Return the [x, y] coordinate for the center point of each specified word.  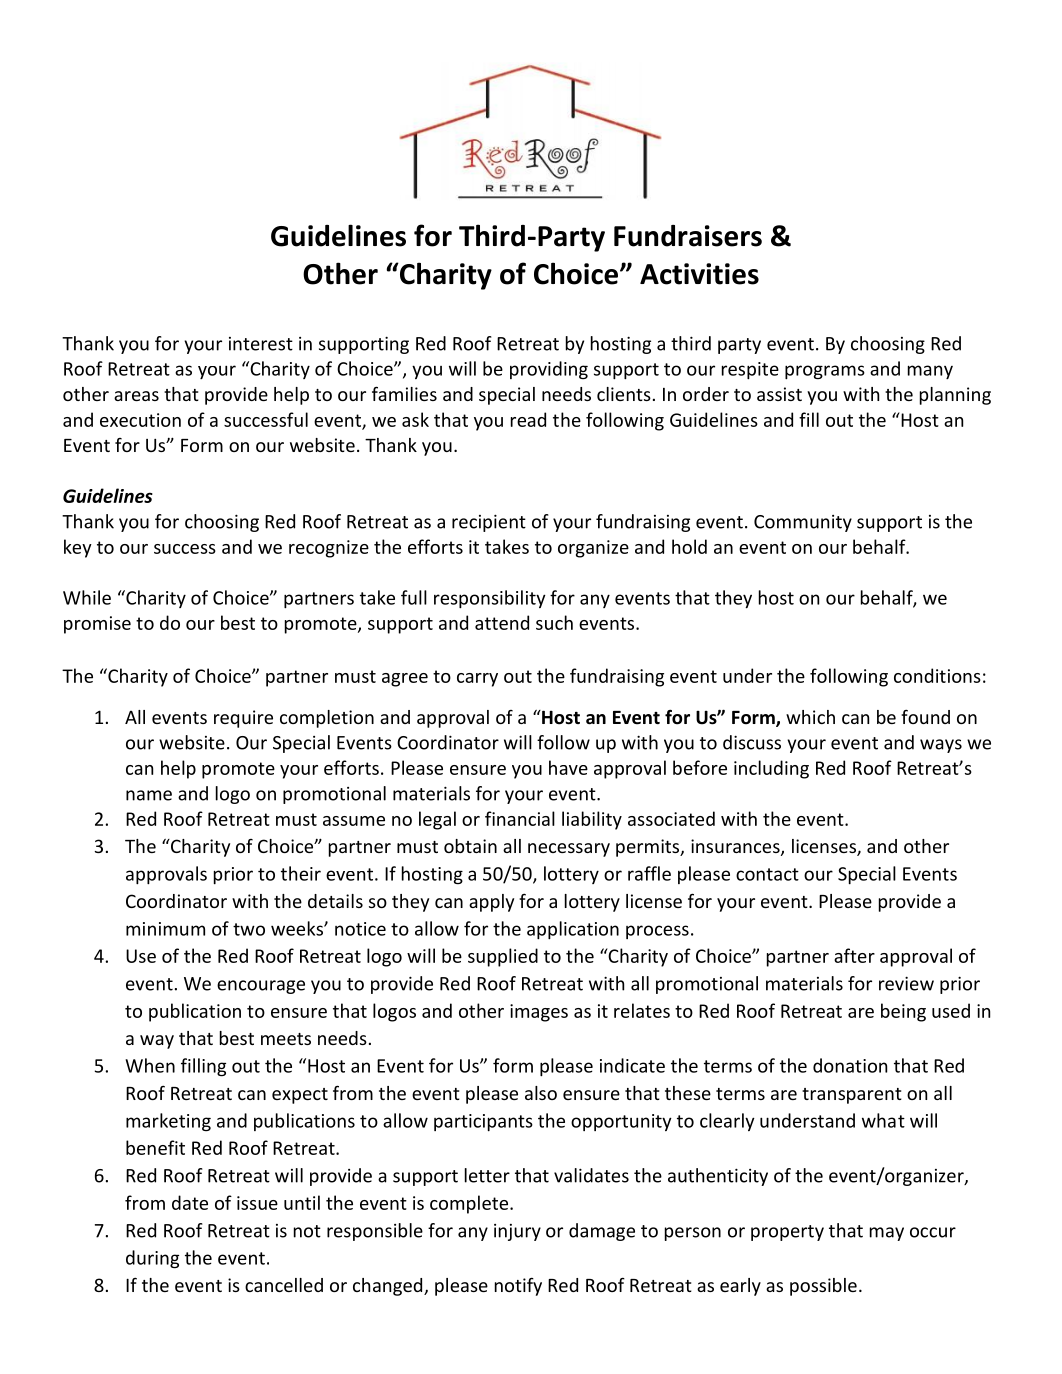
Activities [699, 274]
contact [767, 874]
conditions [937, 675]
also [541, 1093]
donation [850, 1065]
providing [549, 370]
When [150, 1065]
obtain [470, 846]
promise [97, 625]
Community [803, 523]
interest [261, 344]
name [149, 795]
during [152, 1259]
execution [140, 420]
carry [477, 680]
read [528, 419]
